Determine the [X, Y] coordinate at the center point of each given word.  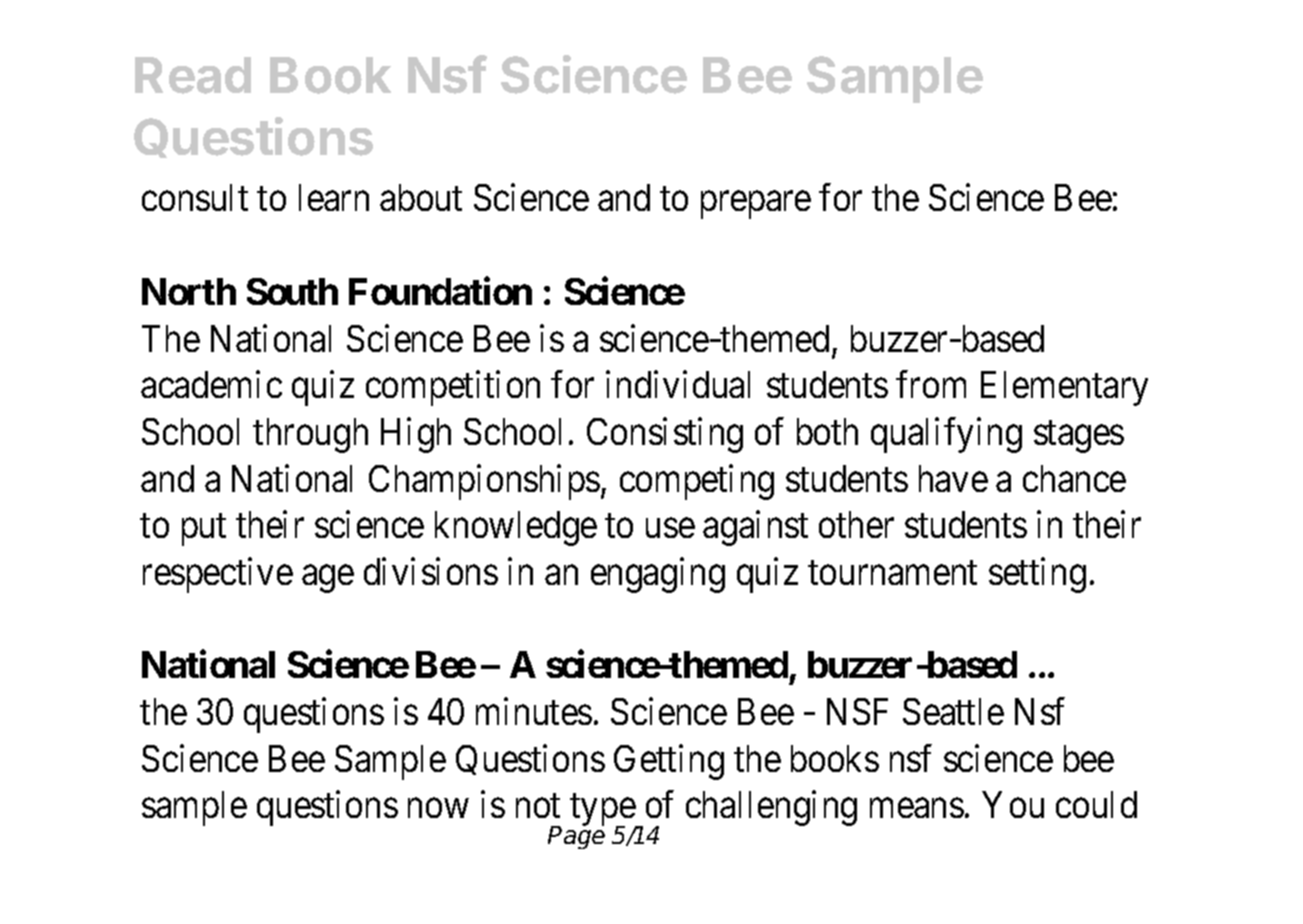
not [538, 806]
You [1013, 805]
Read [193, 75]
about [421, 197]
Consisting [665, 435]
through [310, 435]
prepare [756, 205]
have [953, 478]
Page [576, 836]
